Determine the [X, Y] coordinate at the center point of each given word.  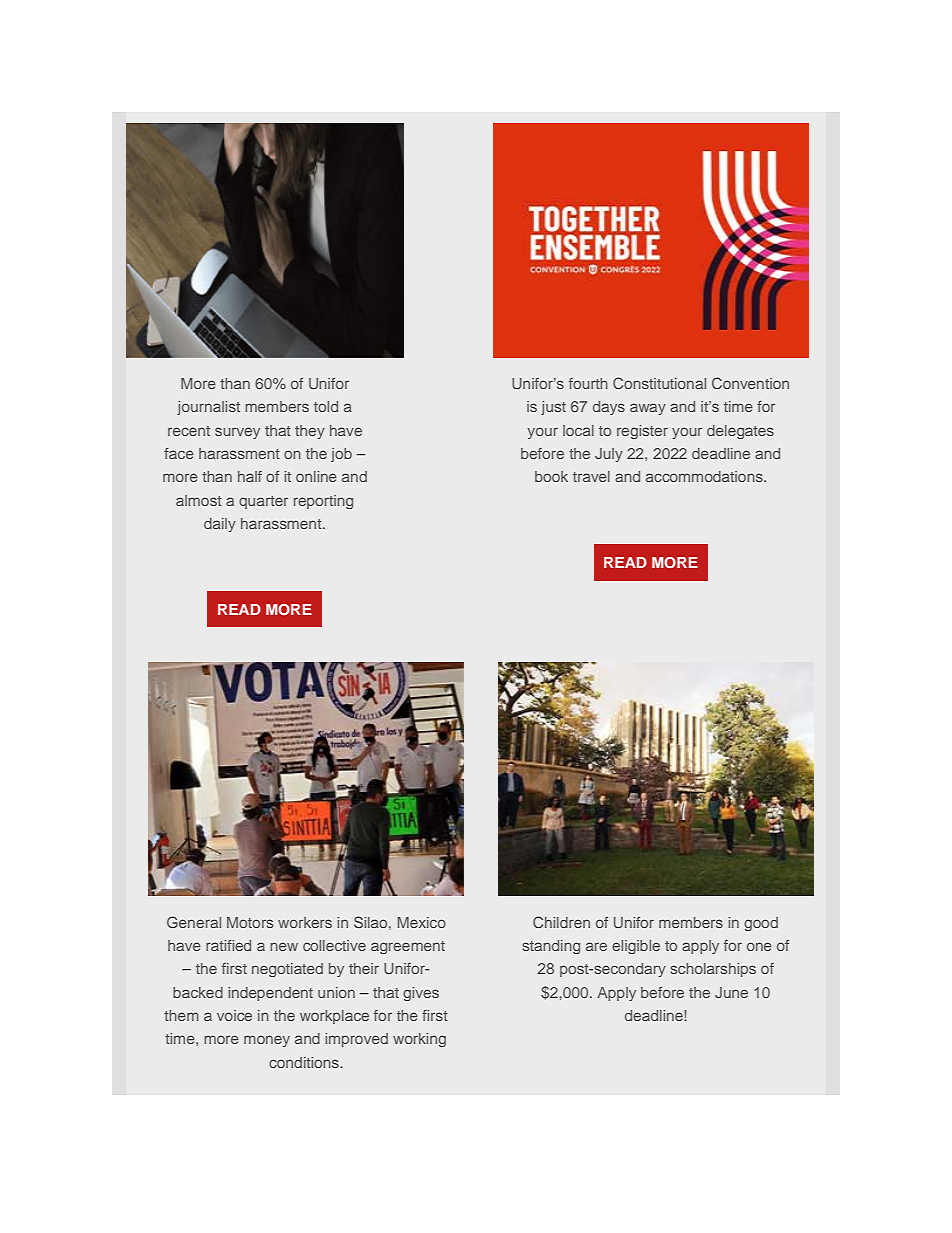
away [648, 409]
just [553, 408]
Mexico [422, 922]
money [267, 1041]
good [761, 924]
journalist [208, 408]
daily [220, 525]
